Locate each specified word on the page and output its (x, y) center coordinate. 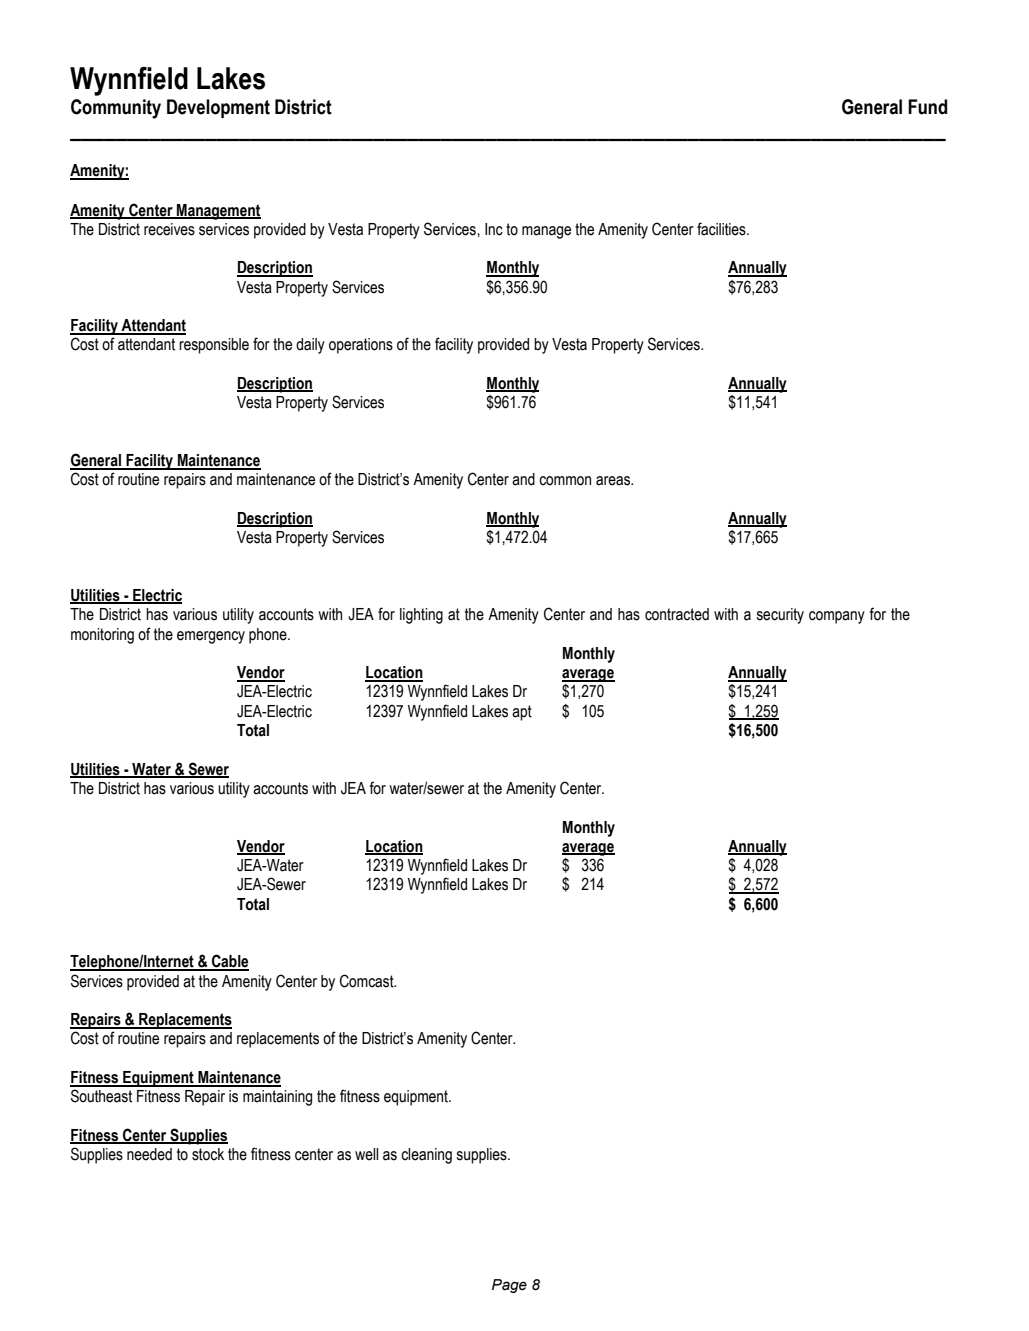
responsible (214, 346)
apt (522, 713)
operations (361, 346)
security (780, 616)
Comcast (368, 981)
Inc (494, 229)
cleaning (426, 1156)
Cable (229, 962)
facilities (722, 229)
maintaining (277, 1098)
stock (208, 1154)
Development (218, 108)
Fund (927, 107)
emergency (211, 637)
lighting (421, 616)
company (837, 617)
